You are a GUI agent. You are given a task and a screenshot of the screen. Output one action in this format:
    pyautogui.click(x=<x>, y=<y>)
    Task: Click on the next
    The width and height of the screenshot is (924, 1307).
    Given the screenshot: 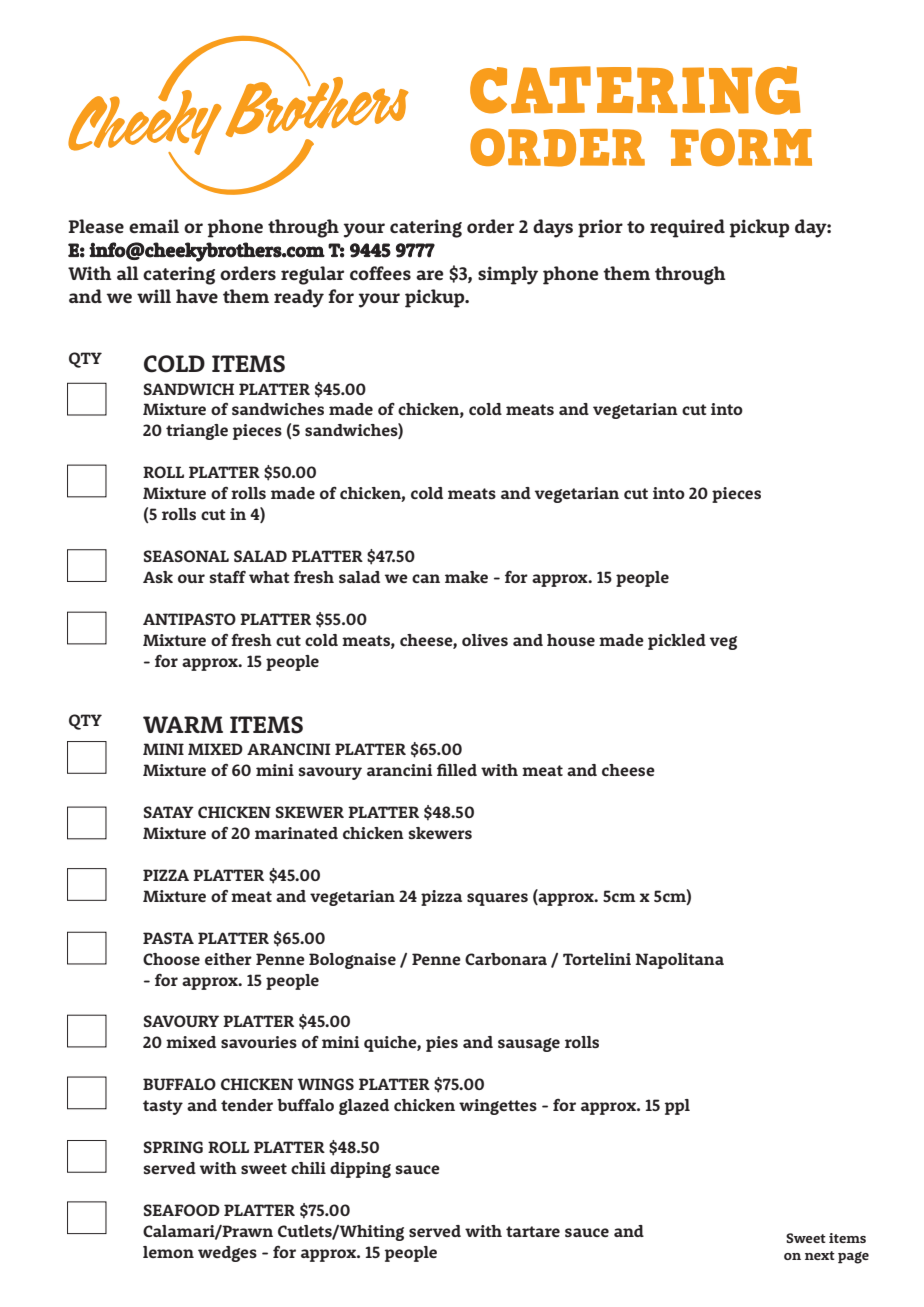 What is the action you would take?
    pyautogui.click(x=820, y=1255)
